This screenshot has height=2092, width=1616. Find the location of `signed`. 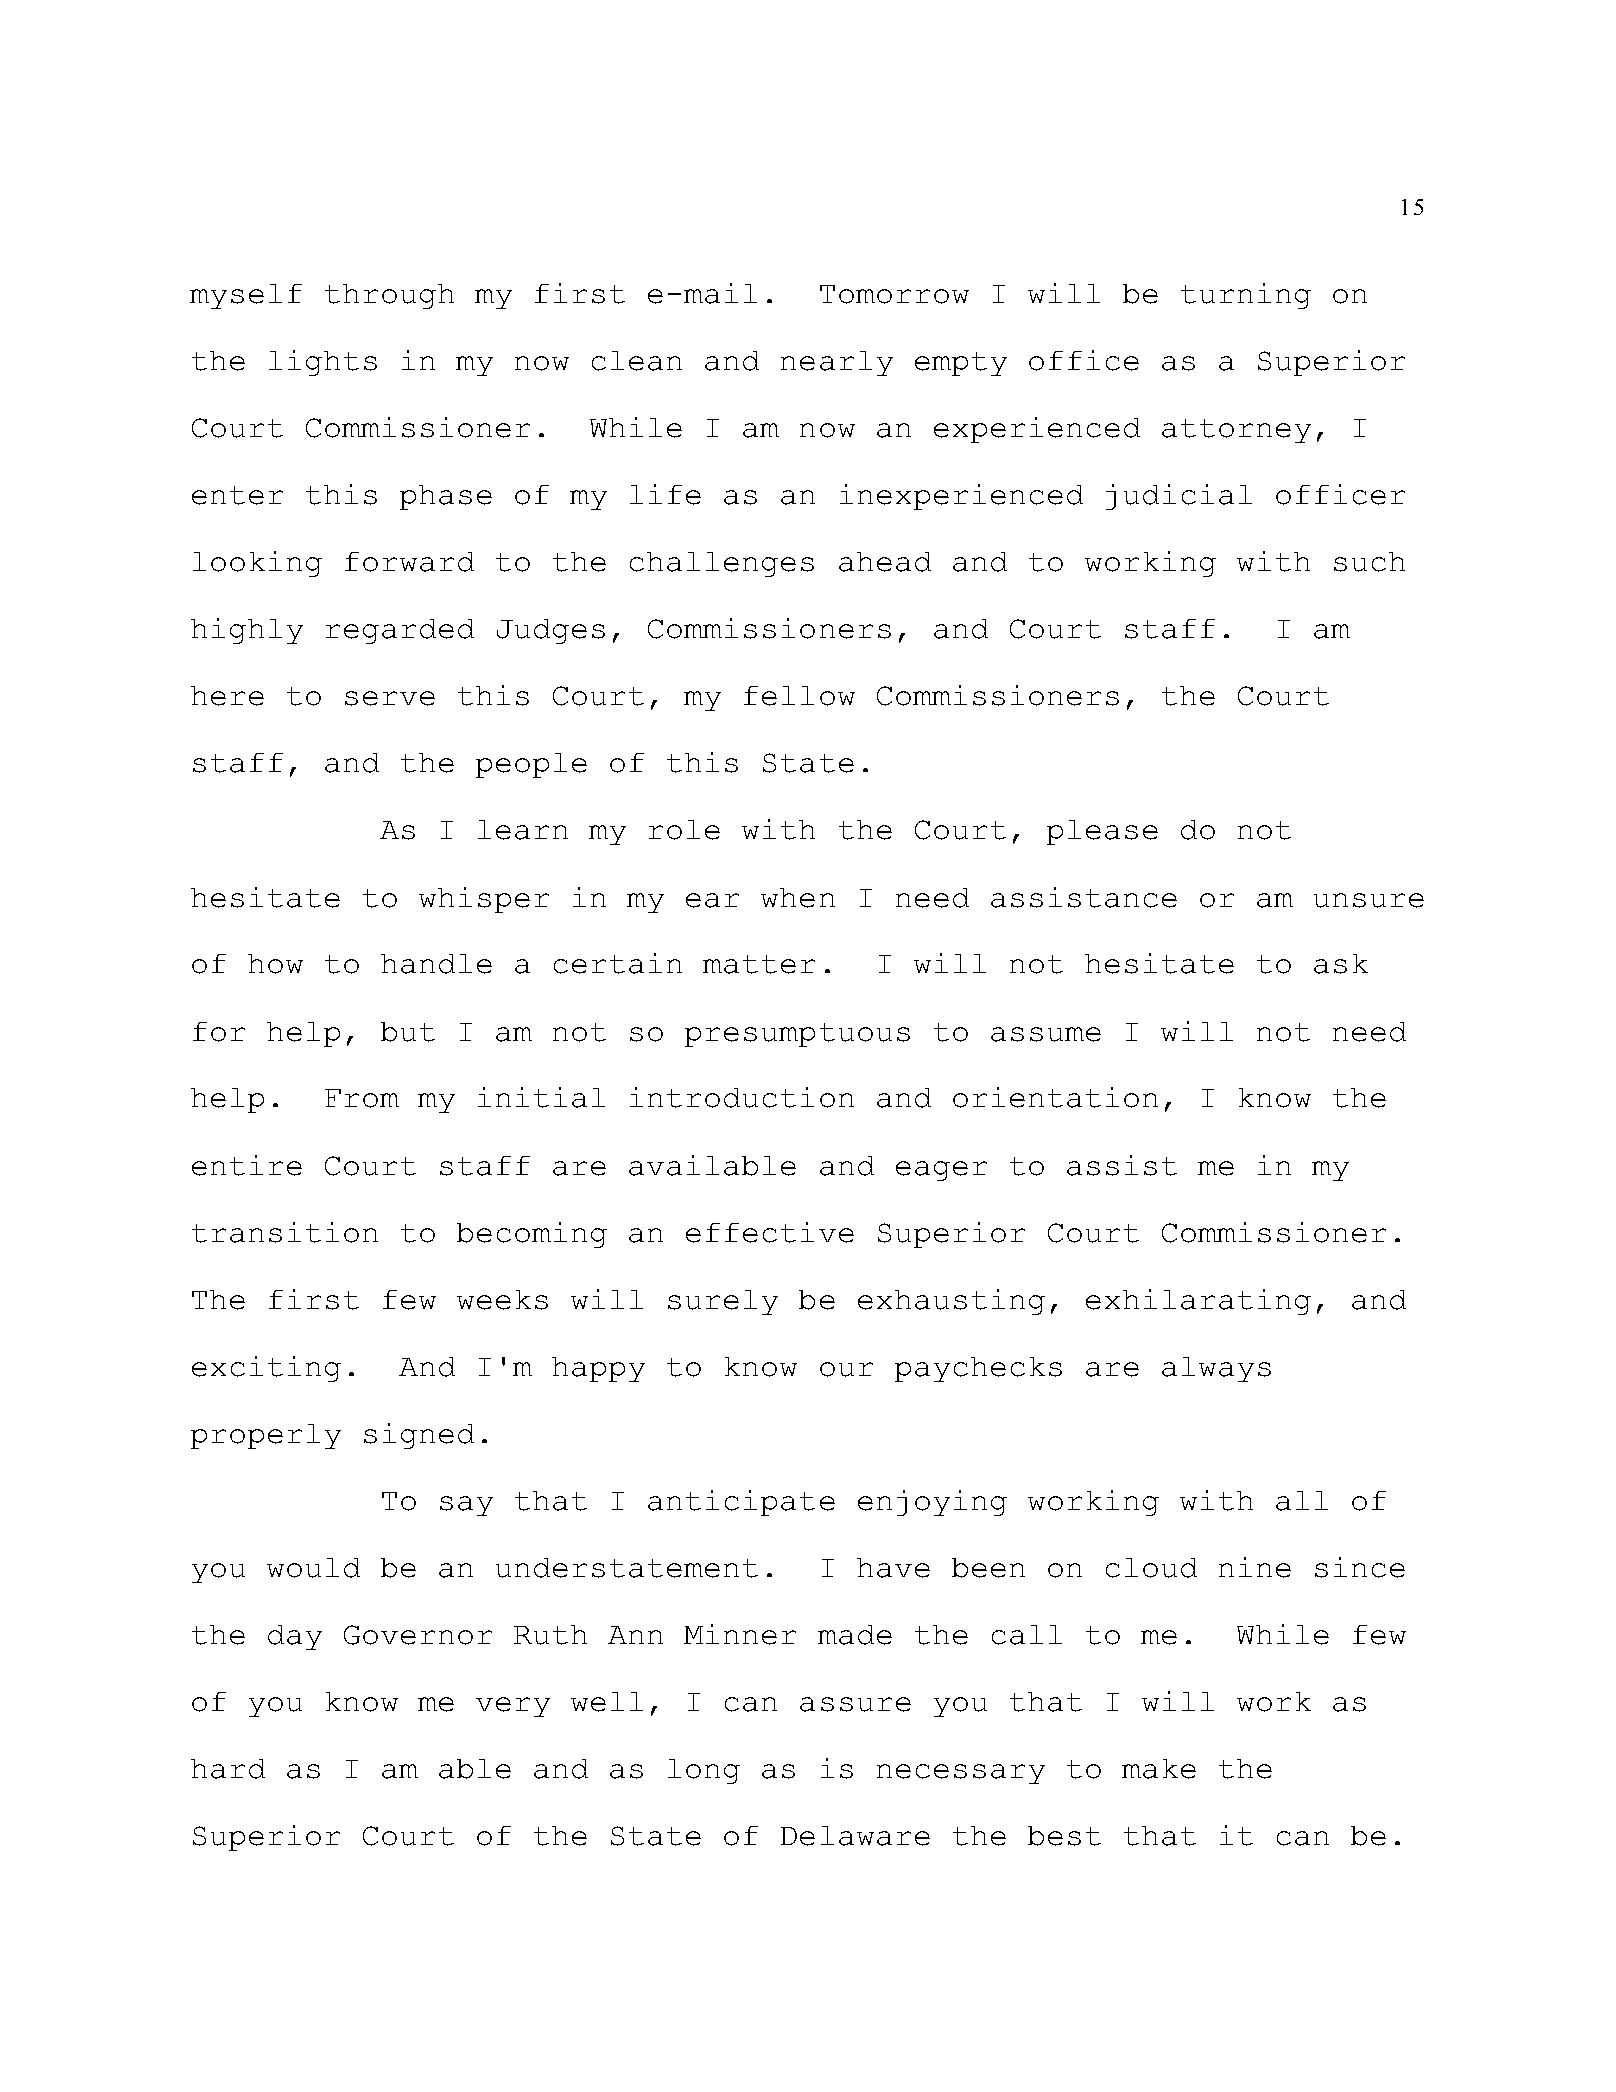

signed is located at coordinates (419, 1436).
